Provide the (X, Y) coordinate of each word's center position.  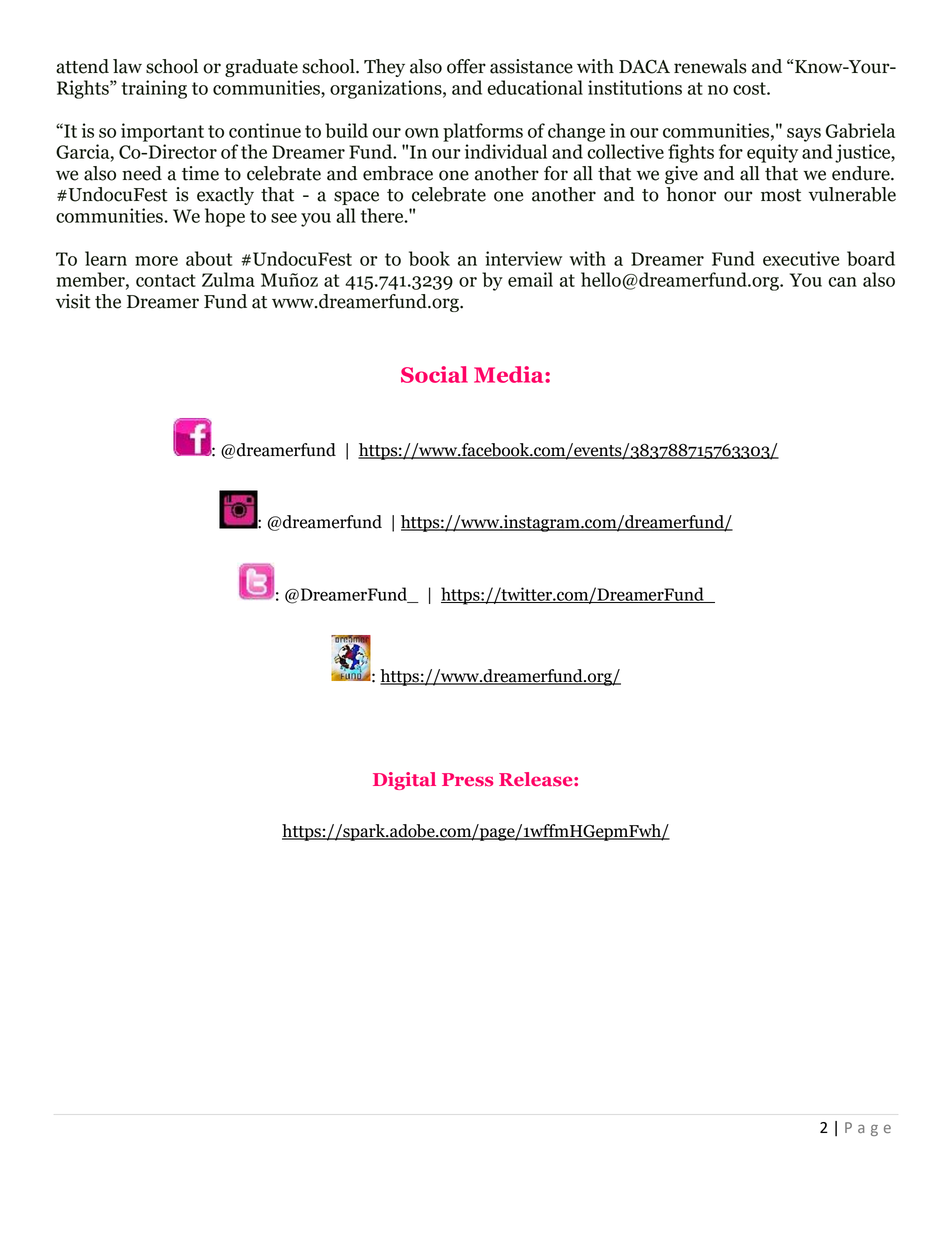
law (127, 66)
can (842, 282)
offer (466, 66)
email (530, 279)
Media (510, 374)
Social (434, 374)
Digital (404, 781)
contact (166, 280)
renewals (710, 66)
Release (537, 779)
